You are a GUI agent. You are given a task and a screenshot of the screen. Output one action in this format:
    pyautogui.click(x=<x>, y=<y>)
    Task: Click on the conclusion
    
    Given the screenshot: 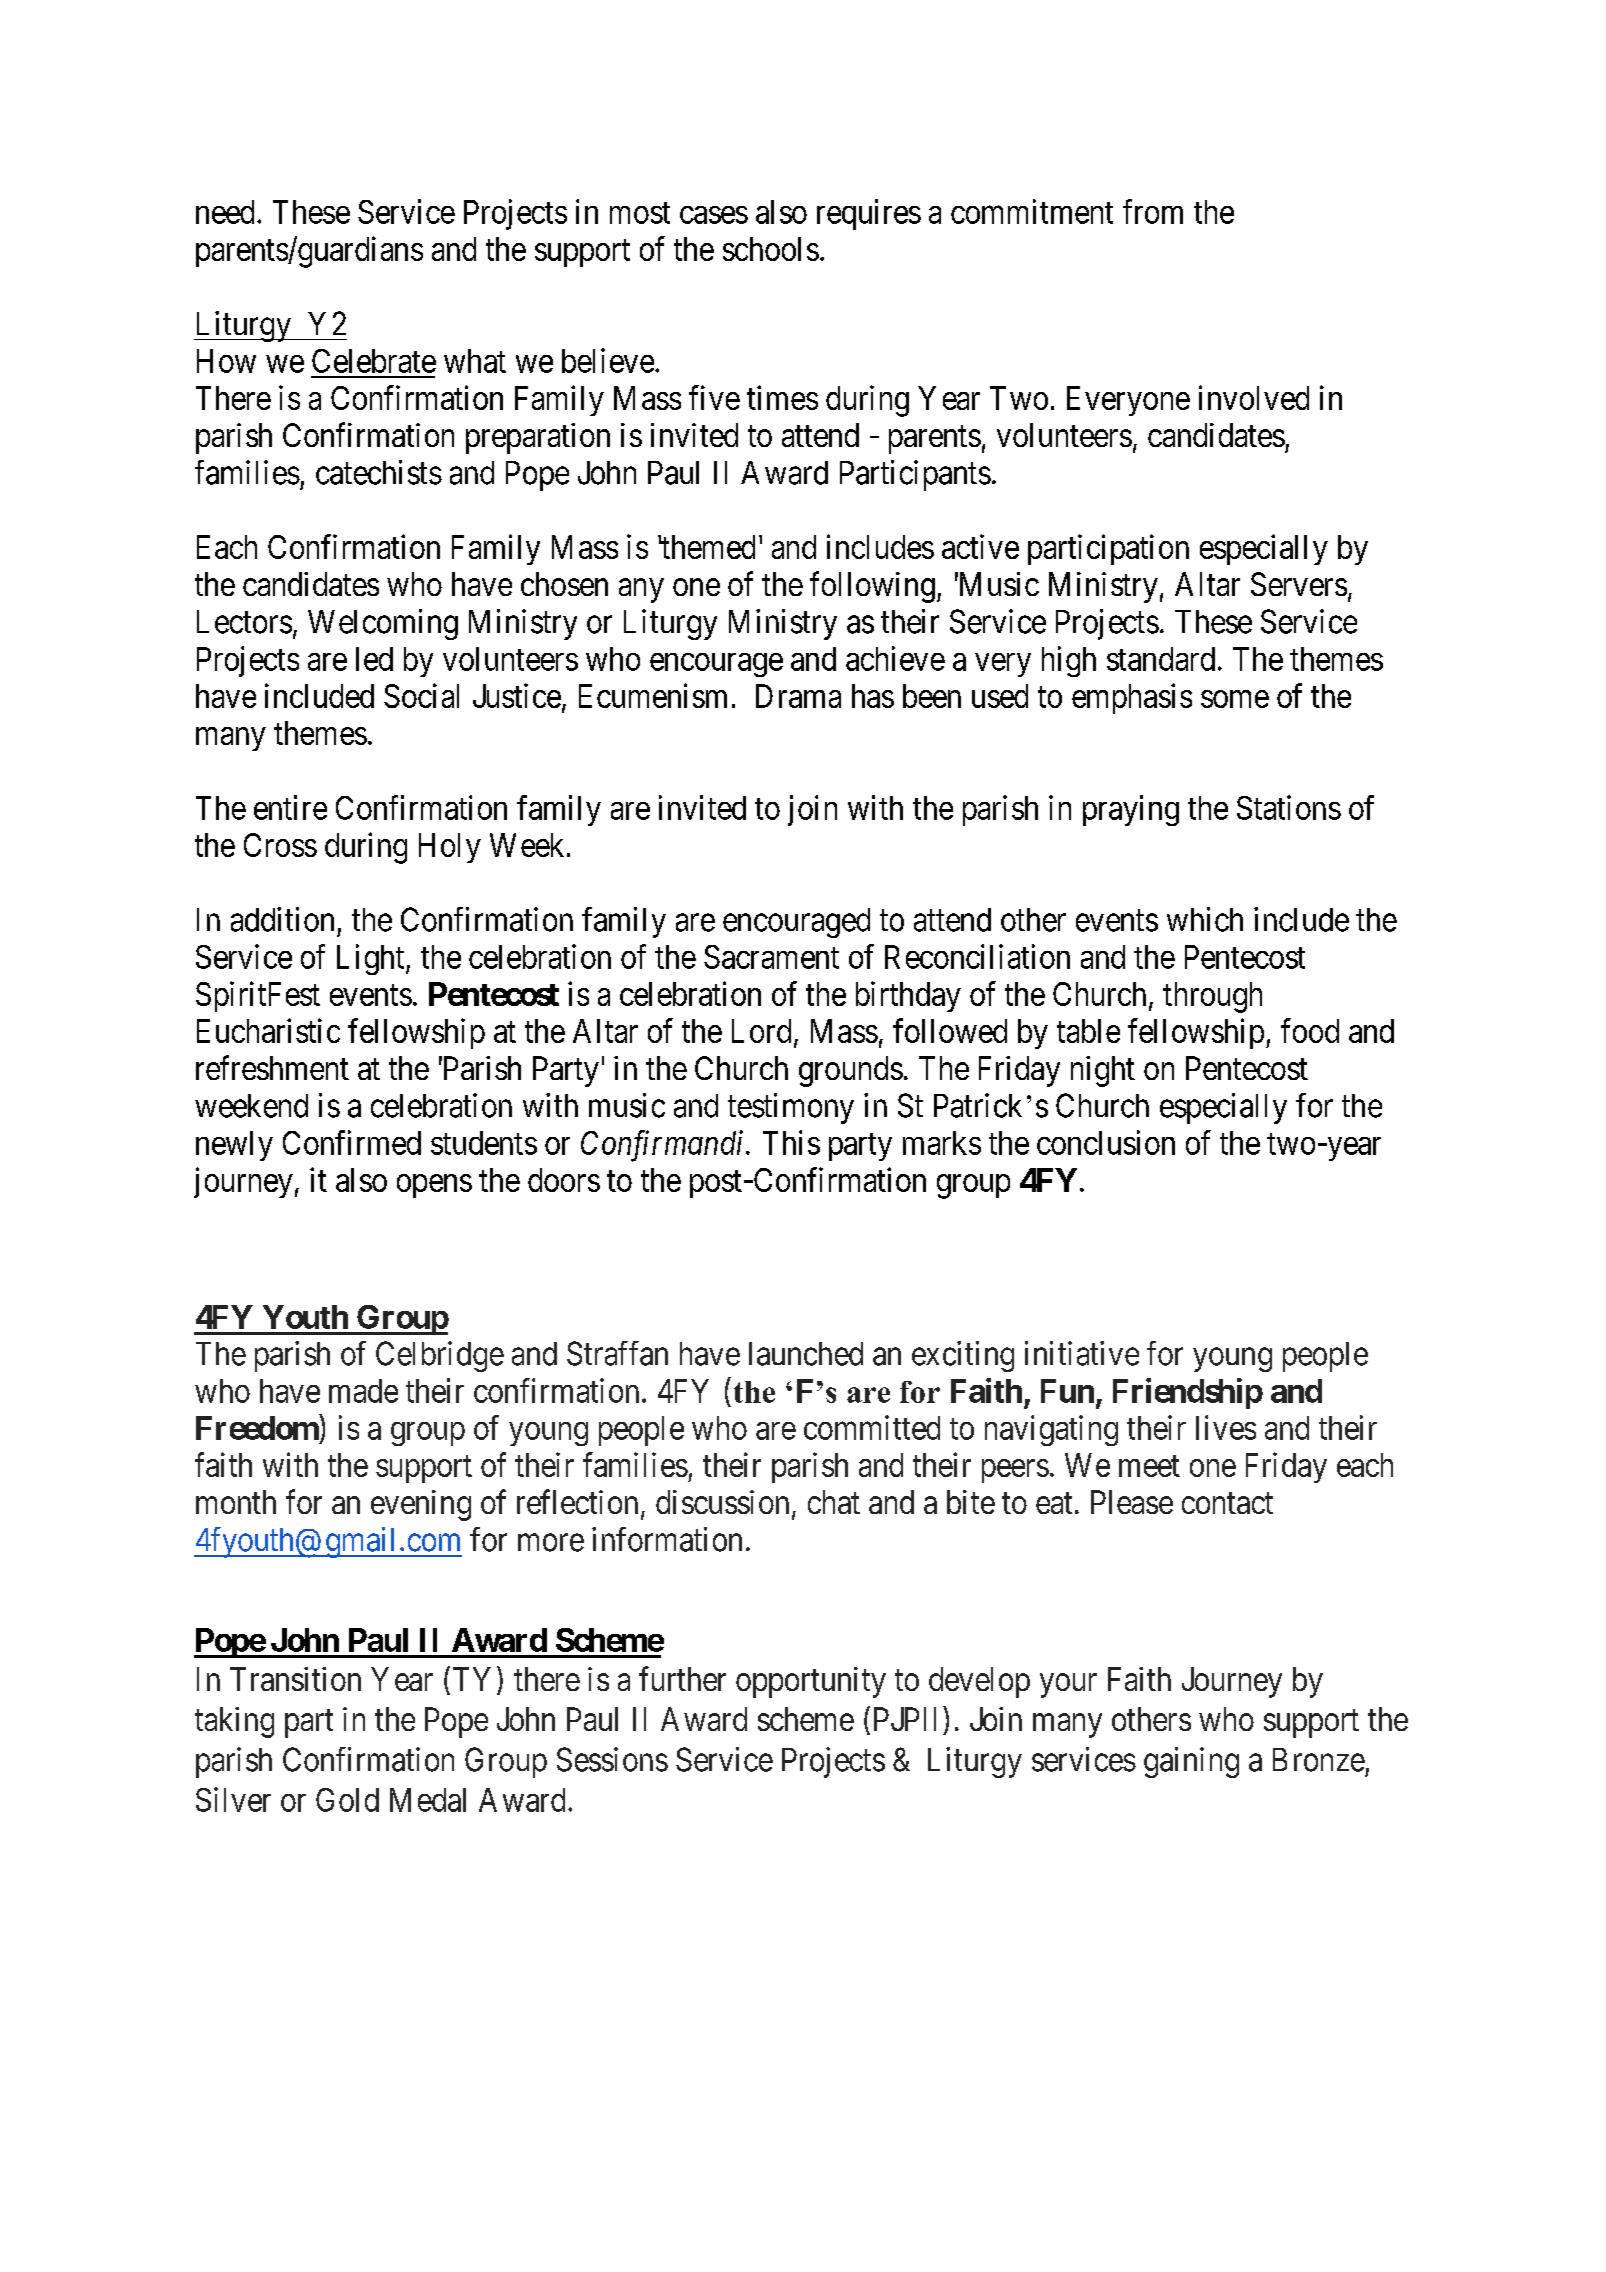 What is the action you would take?
    pyautogui.click(x=1106, y=1142)
